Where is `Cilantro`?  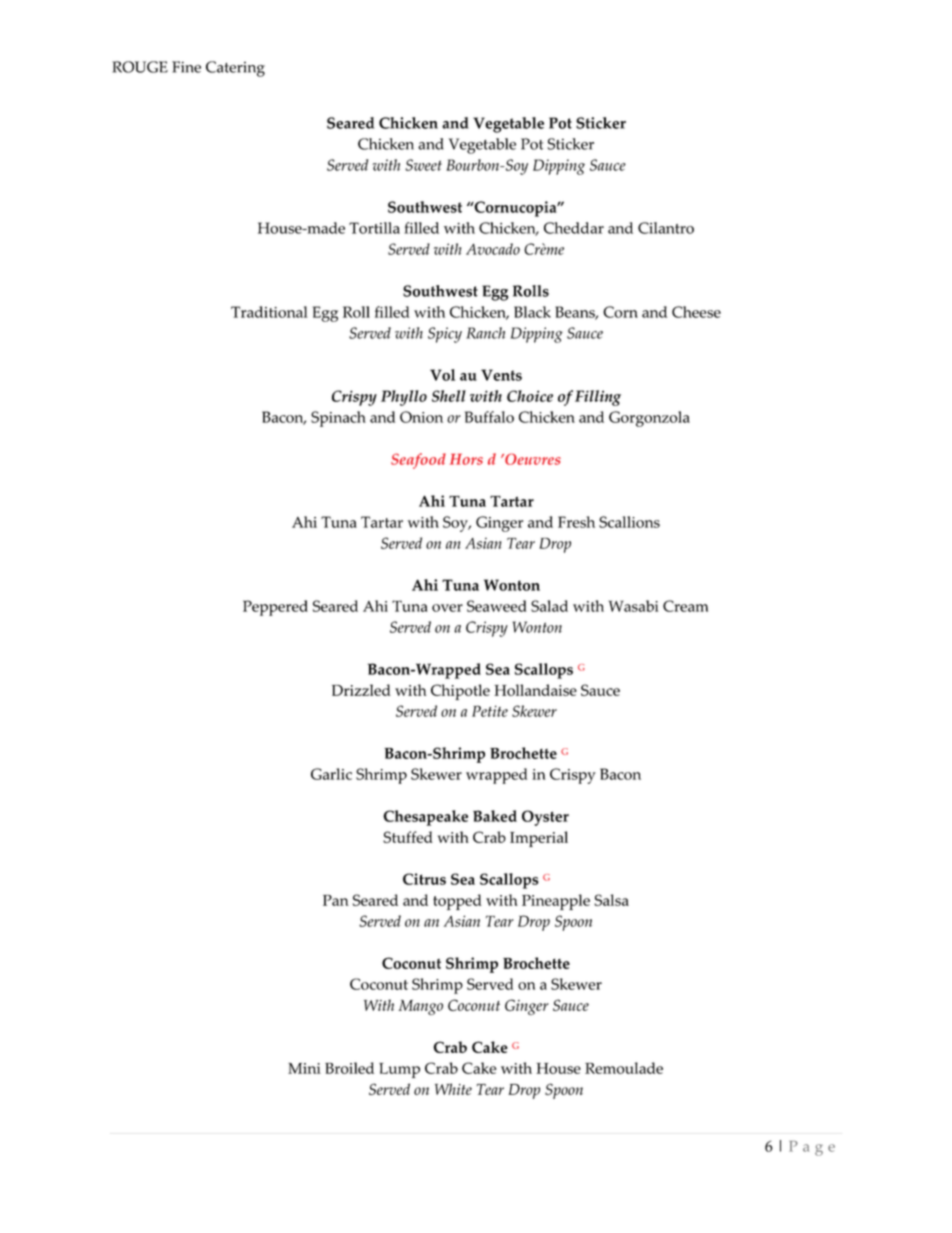 Cilantro is located at coordinates (666, 228).
